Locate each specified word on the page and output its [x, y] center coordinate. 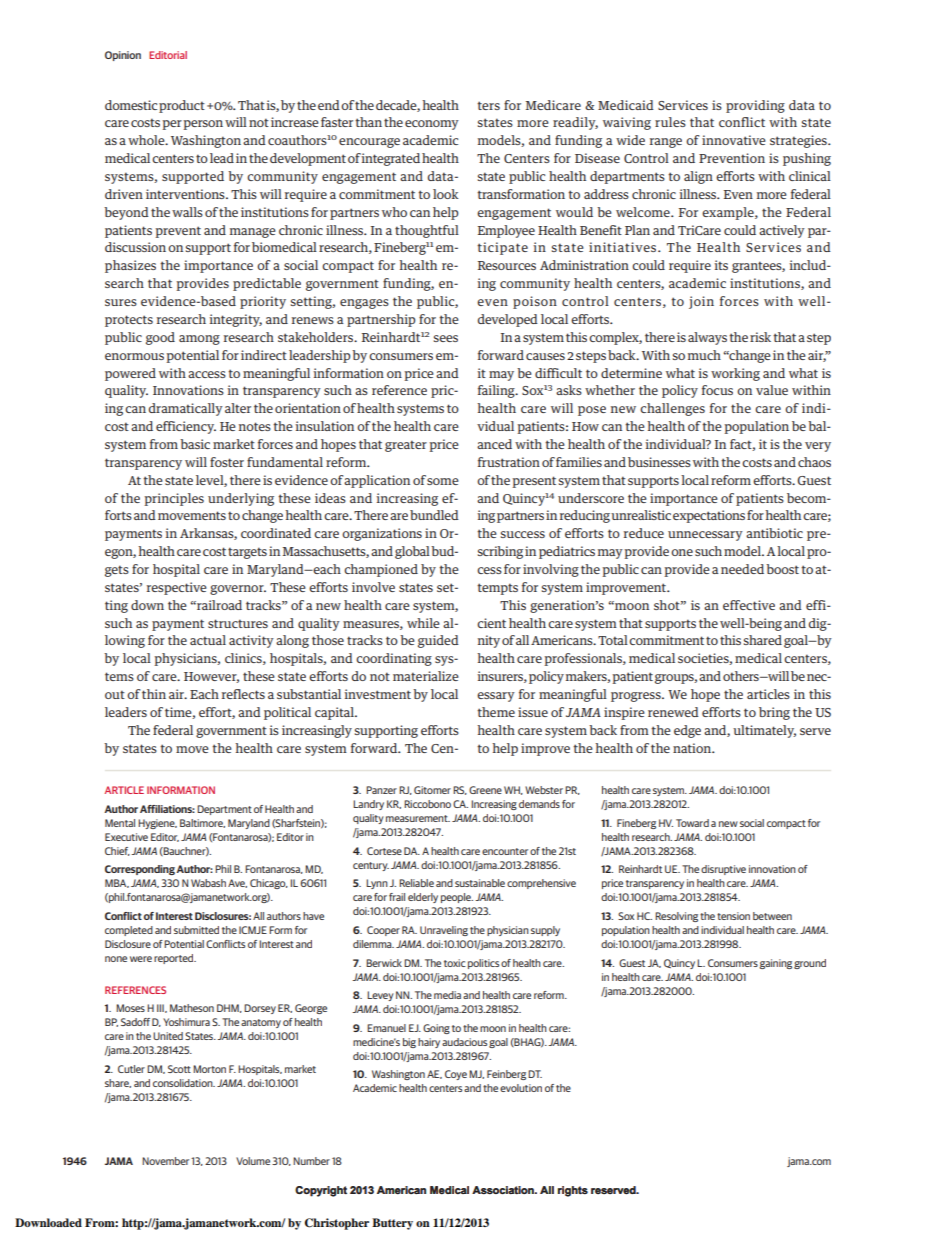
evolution [521, 1088]
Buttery [392, 1224]
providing [755, 106]
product [182, 106]
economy [432, 125]
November [165, 1161]
